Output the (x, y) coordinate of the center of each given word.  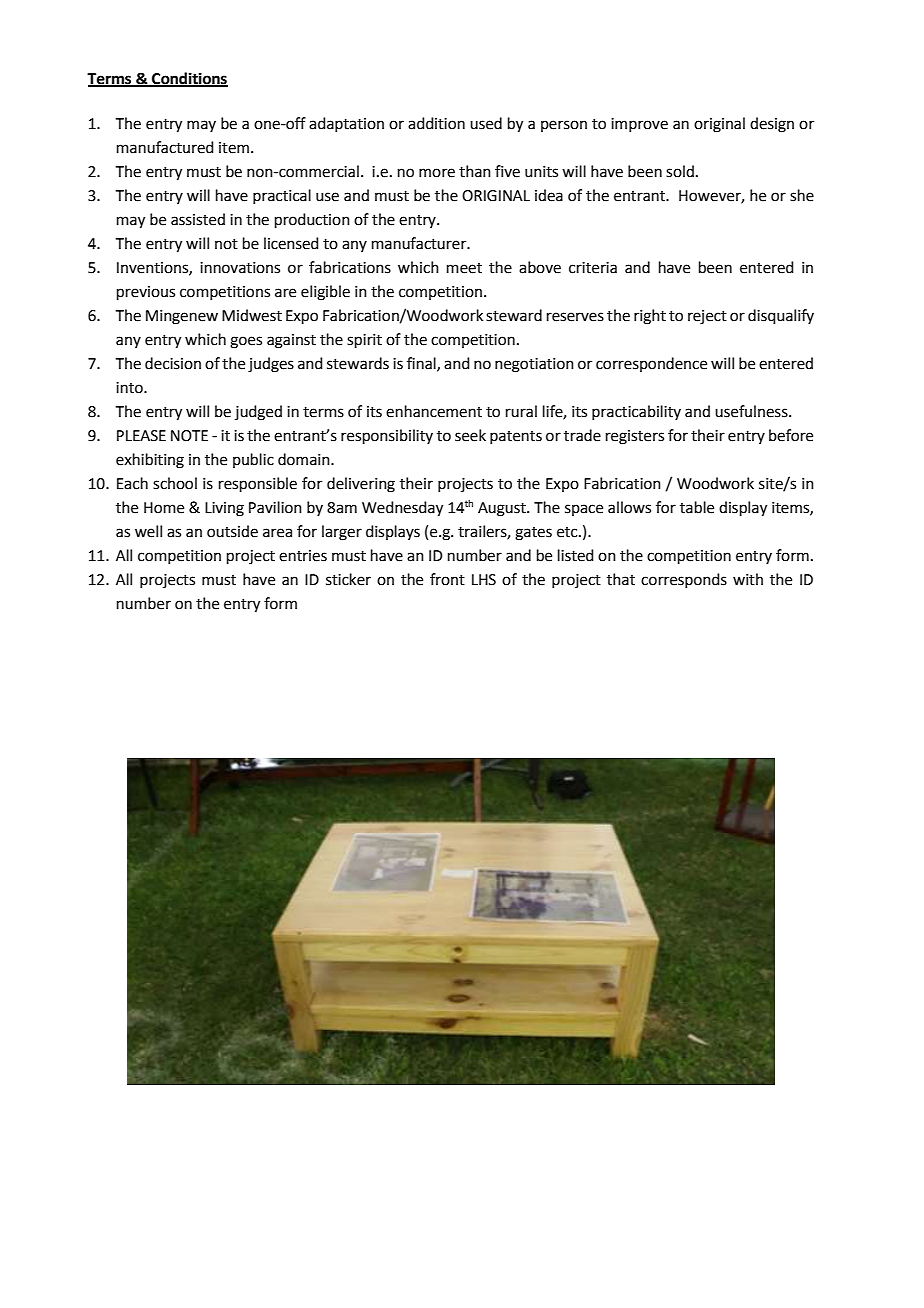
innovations (240, 268)
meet (464, 268)
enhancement (434, 411)
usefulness (752, 411)
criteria (593, 268)
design (772, 125)
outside (232, 531)
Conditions (189, 79)
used (486, 123)
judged (258, 413)
